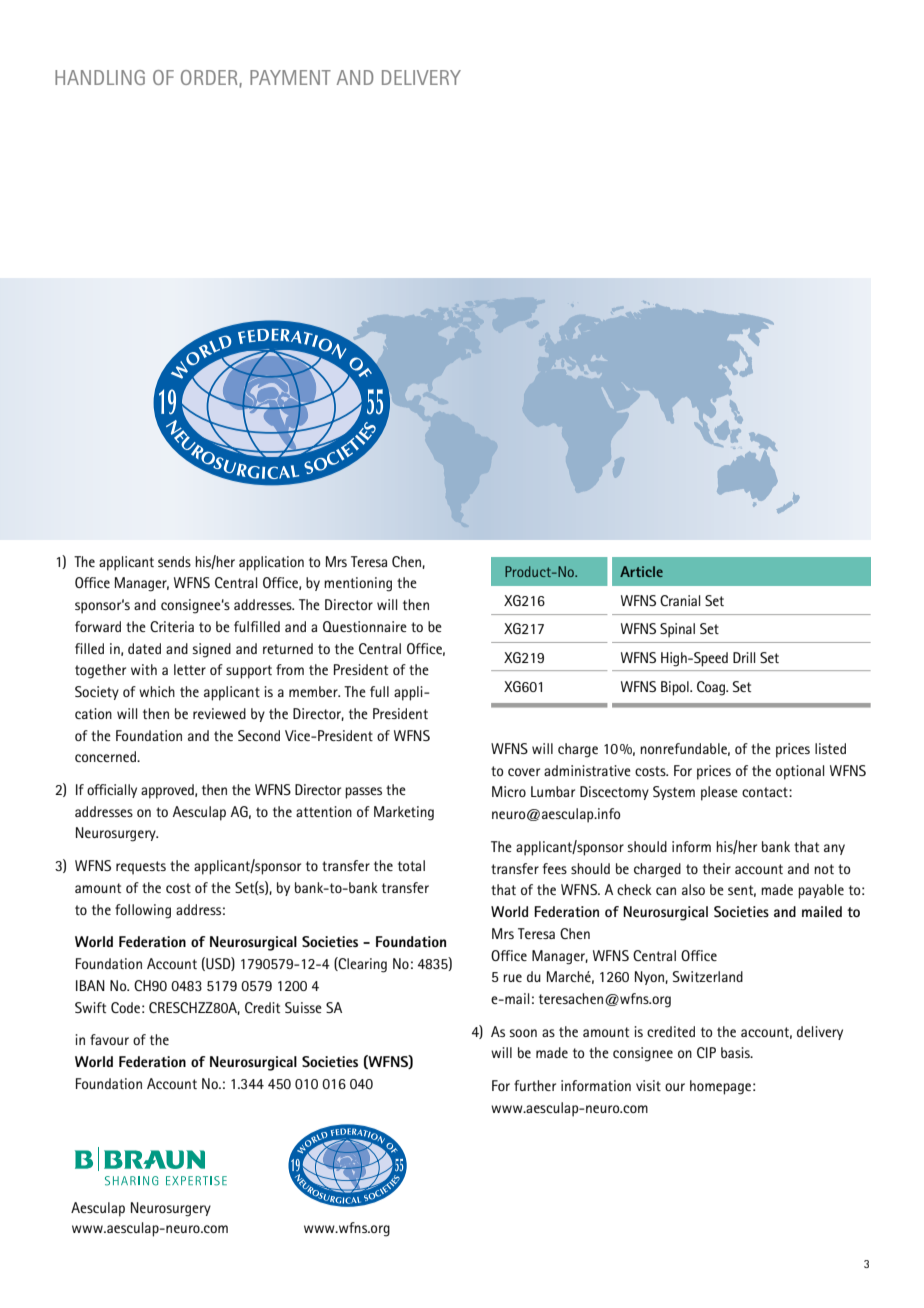 Image resolution: width=924 pixels, height=1308 pixels. What do you see at coordinates (358, 584) in the page?
I see `mentioning` at bounding box center [358, 584].
